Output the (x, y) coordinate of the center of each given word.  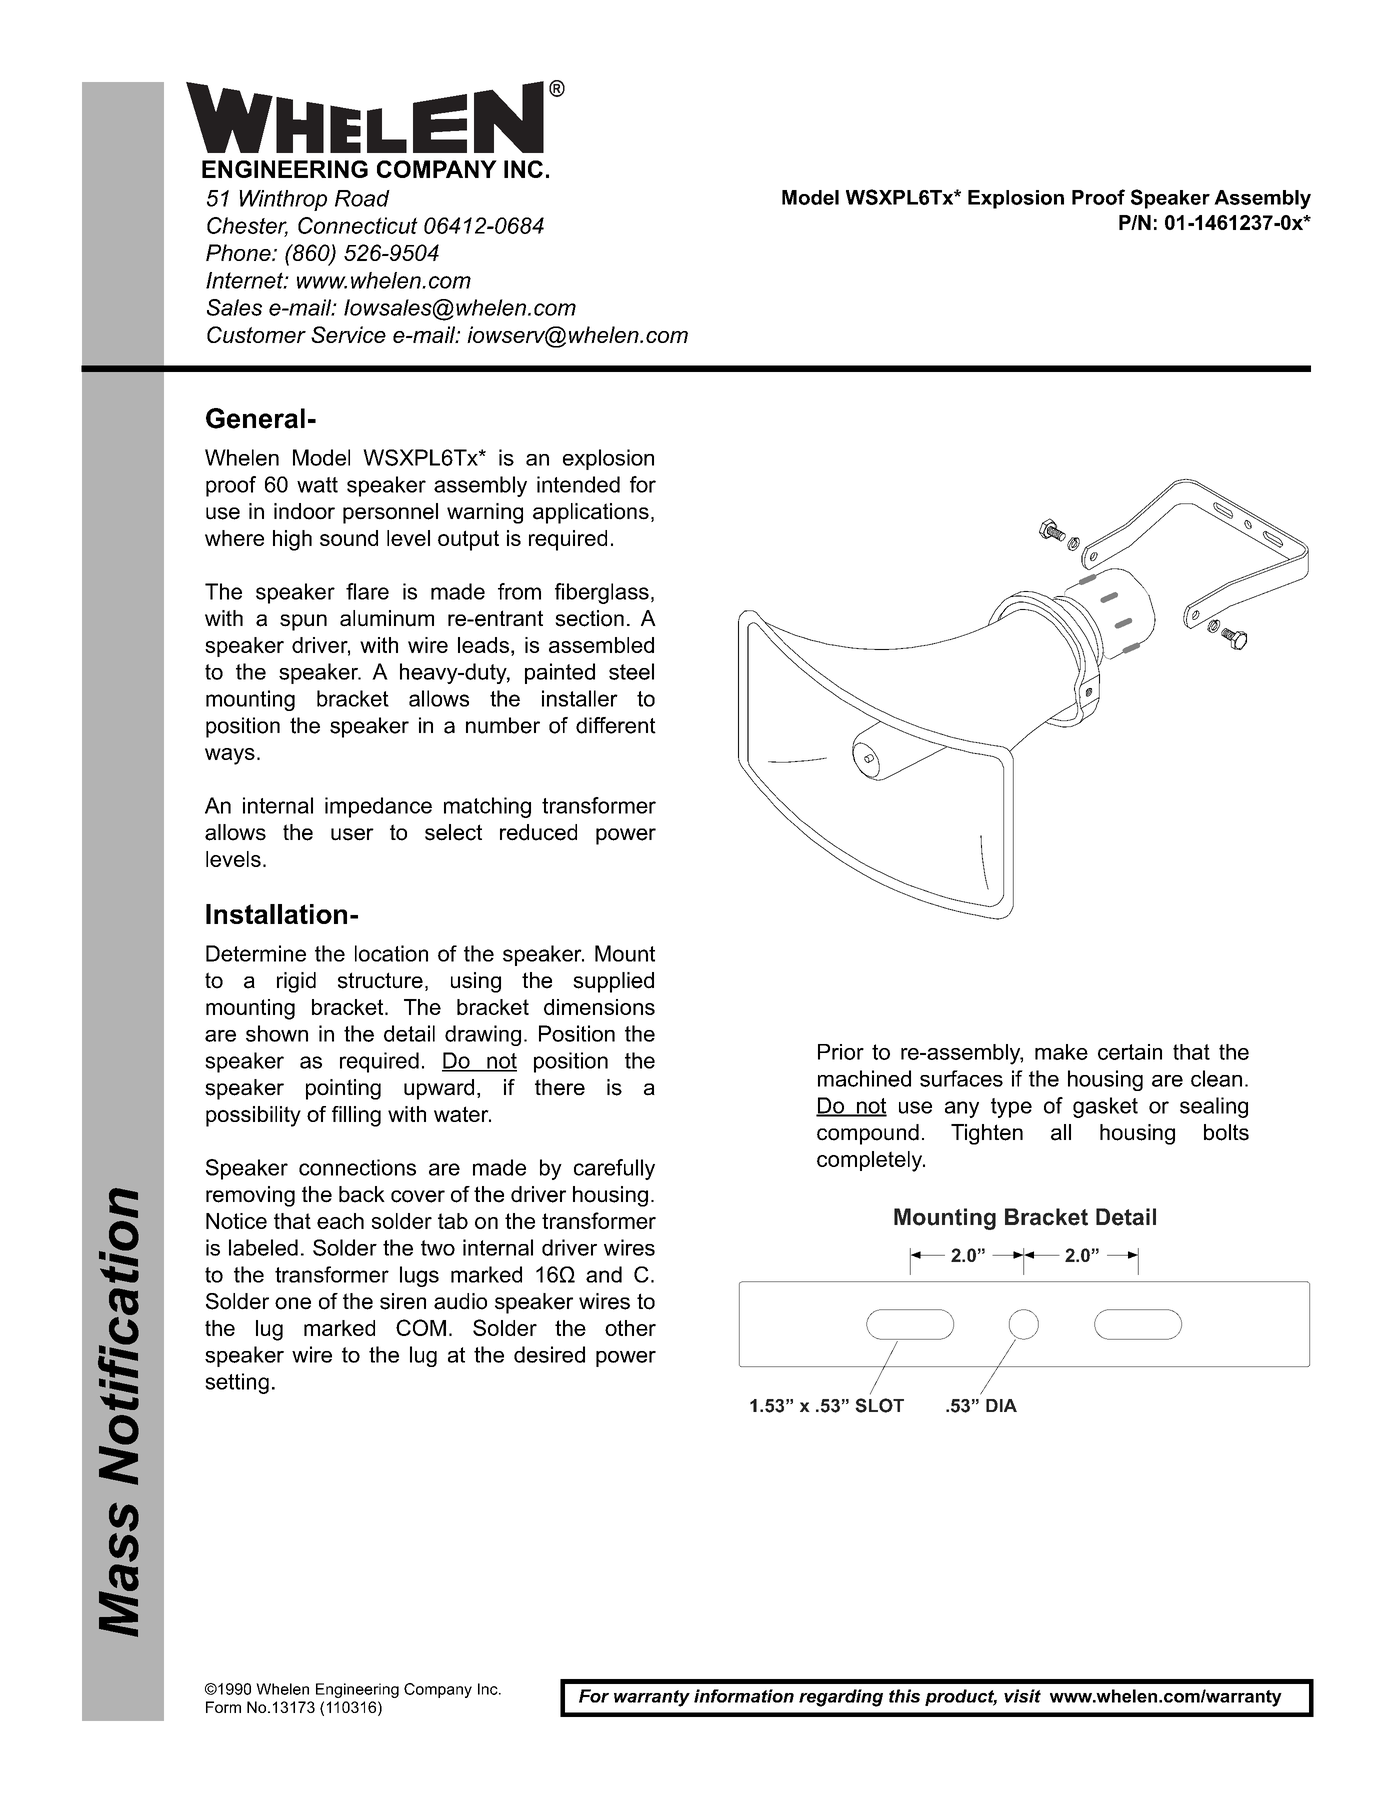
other (630, 1328)
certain (1130, 1052)
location (391, 953)
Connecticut (358, 225)
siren (403, 1301)
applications (591, 513)
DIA (1001, 1405)
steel (631, 671)
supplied (613, 982)
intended (578, 484)
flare (367, 591)
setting (237, 1383)
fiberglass (602, 593)
